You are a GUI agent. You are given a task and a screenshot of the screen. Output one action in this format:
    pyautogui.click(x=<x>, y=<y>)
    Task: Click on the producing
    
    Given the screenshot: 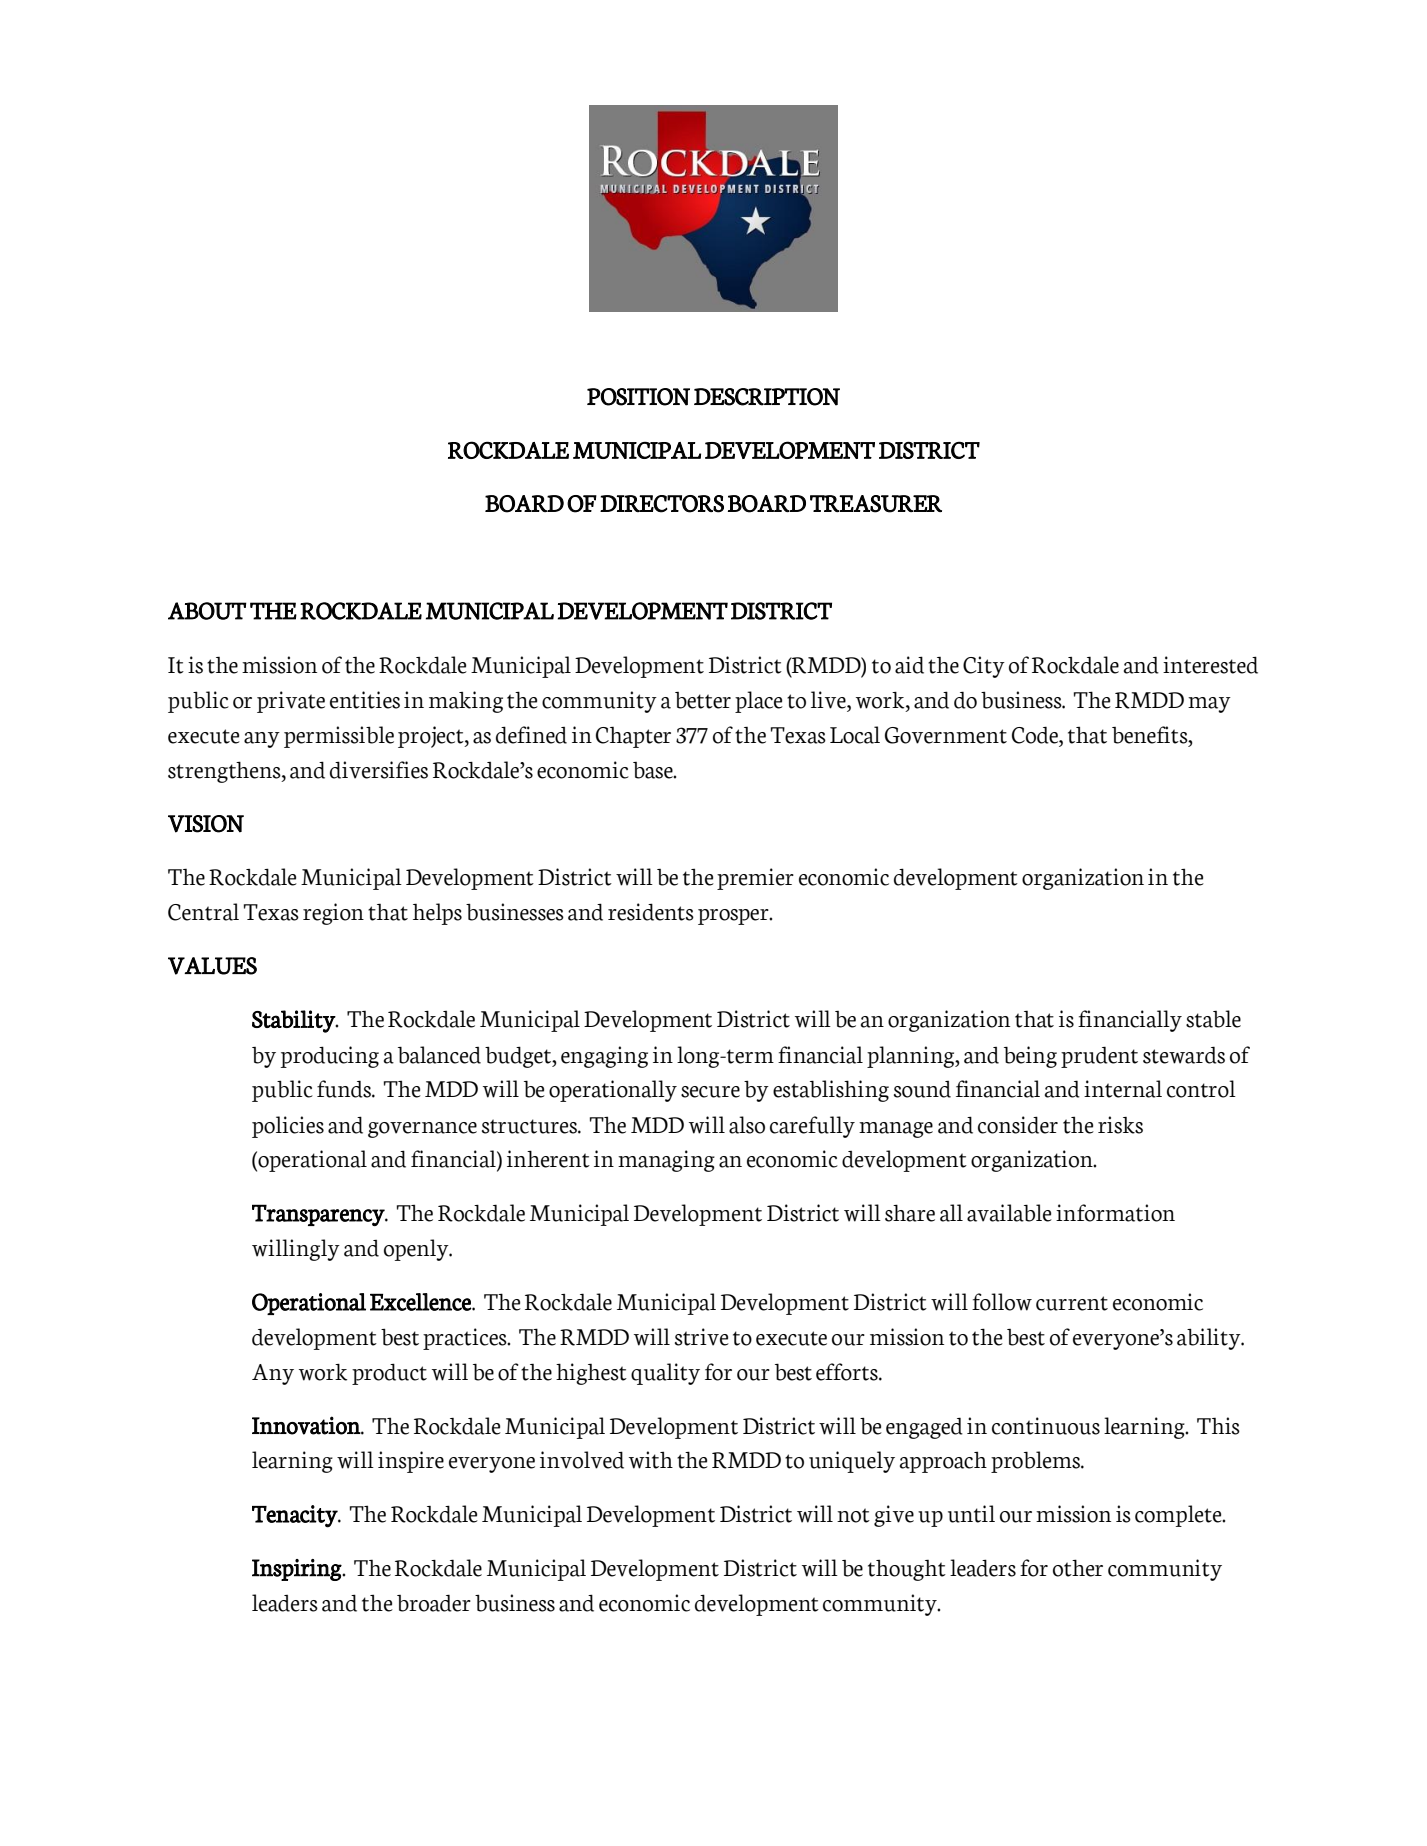 What is the action you would take?
    pyautogui.click(x=330, y=1057)
